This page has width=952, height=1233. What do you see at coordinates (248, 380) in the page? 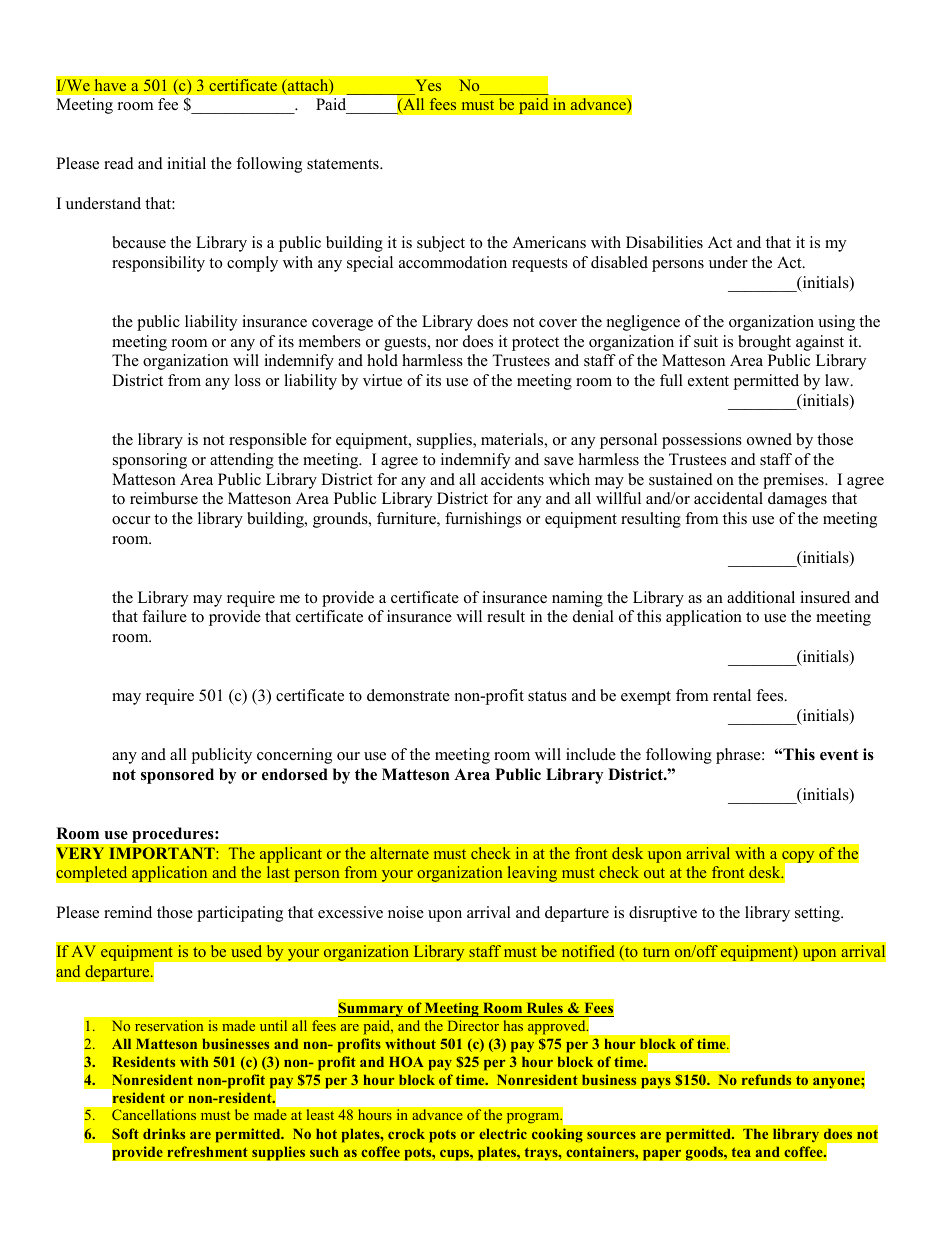
I see `loss` at bounding box center [248, 380].
